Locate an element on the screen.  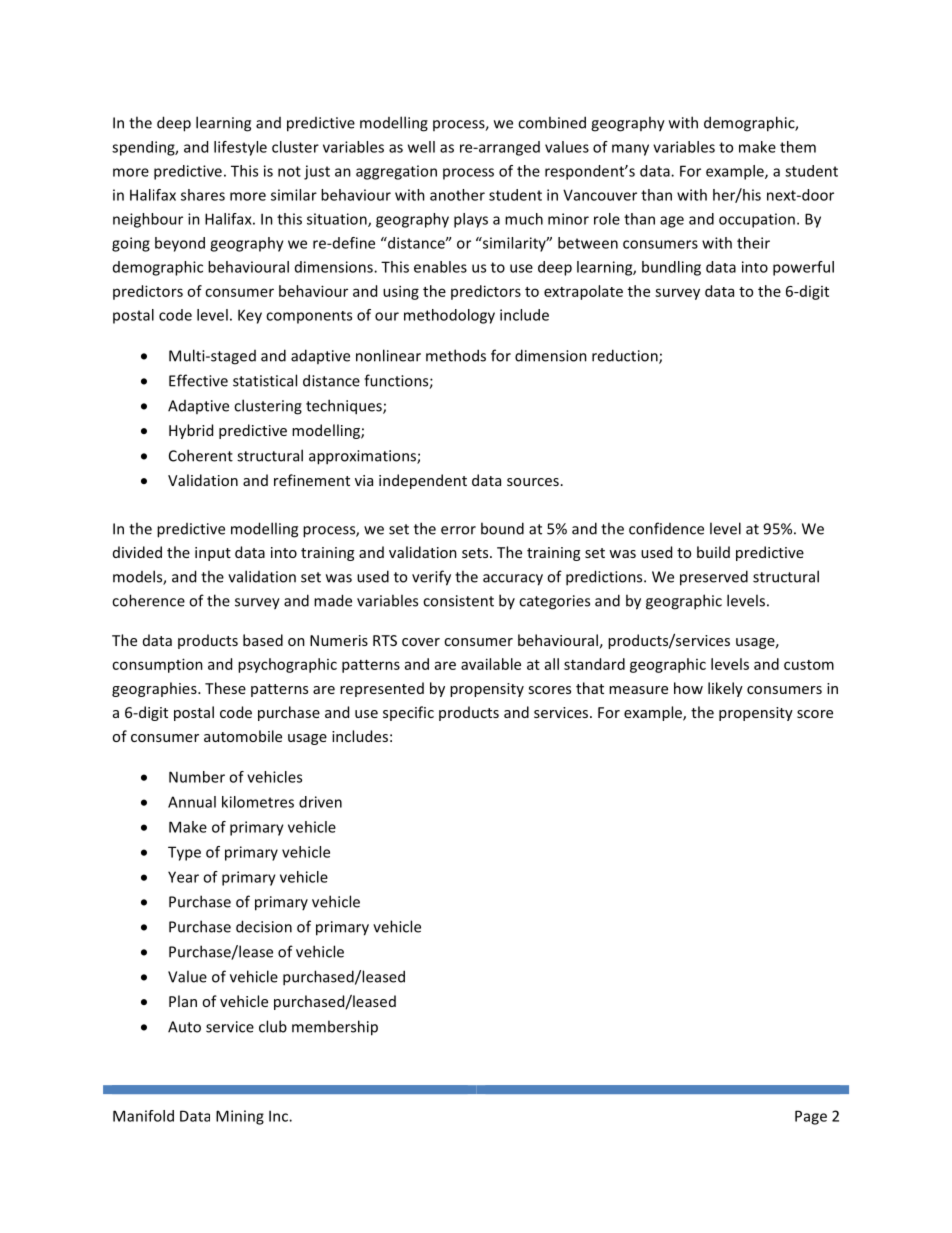
driven is located at coordinates (320, 802).
